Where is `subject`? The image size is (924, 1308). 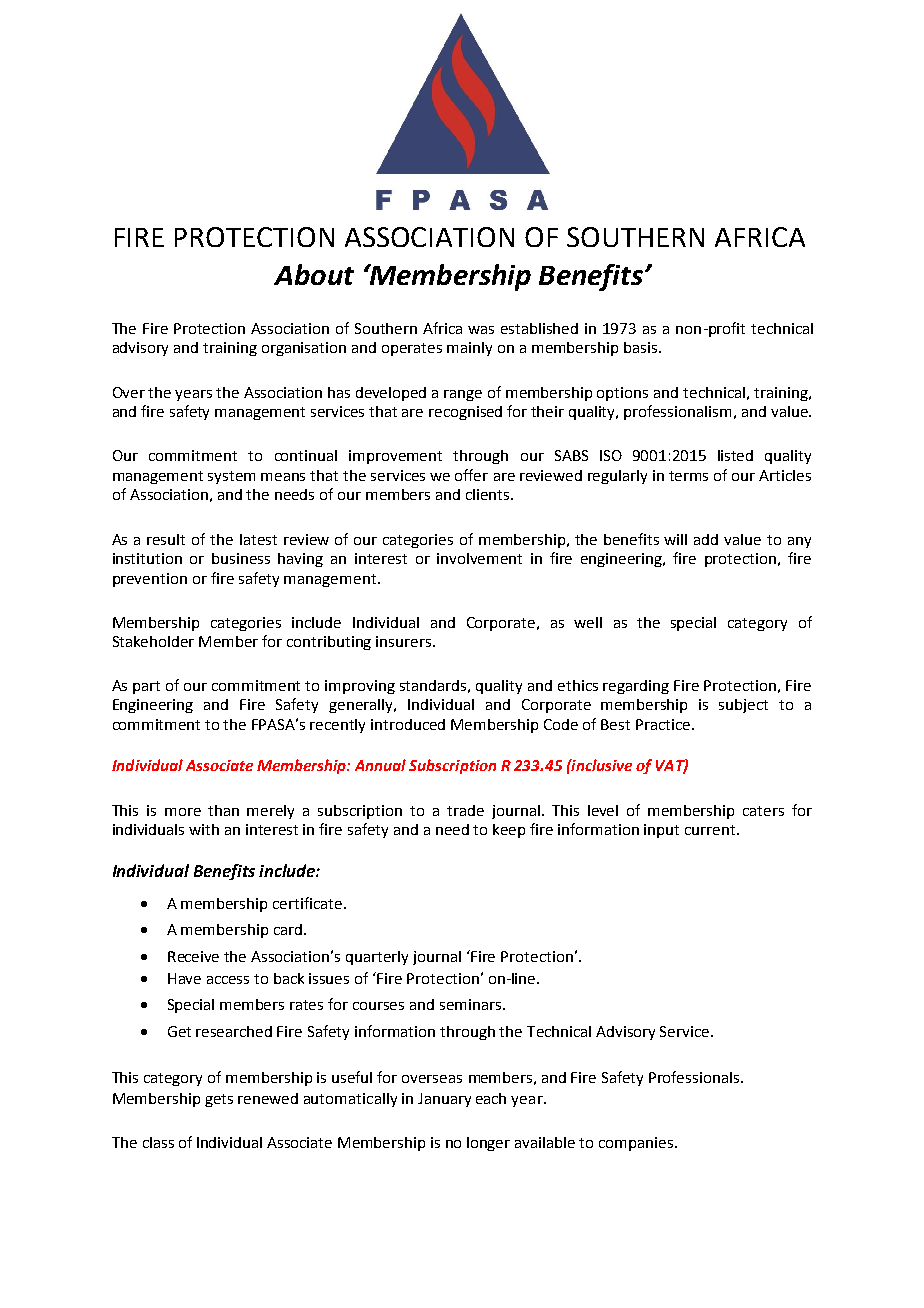
subject is located at coordinates (743, 706).
